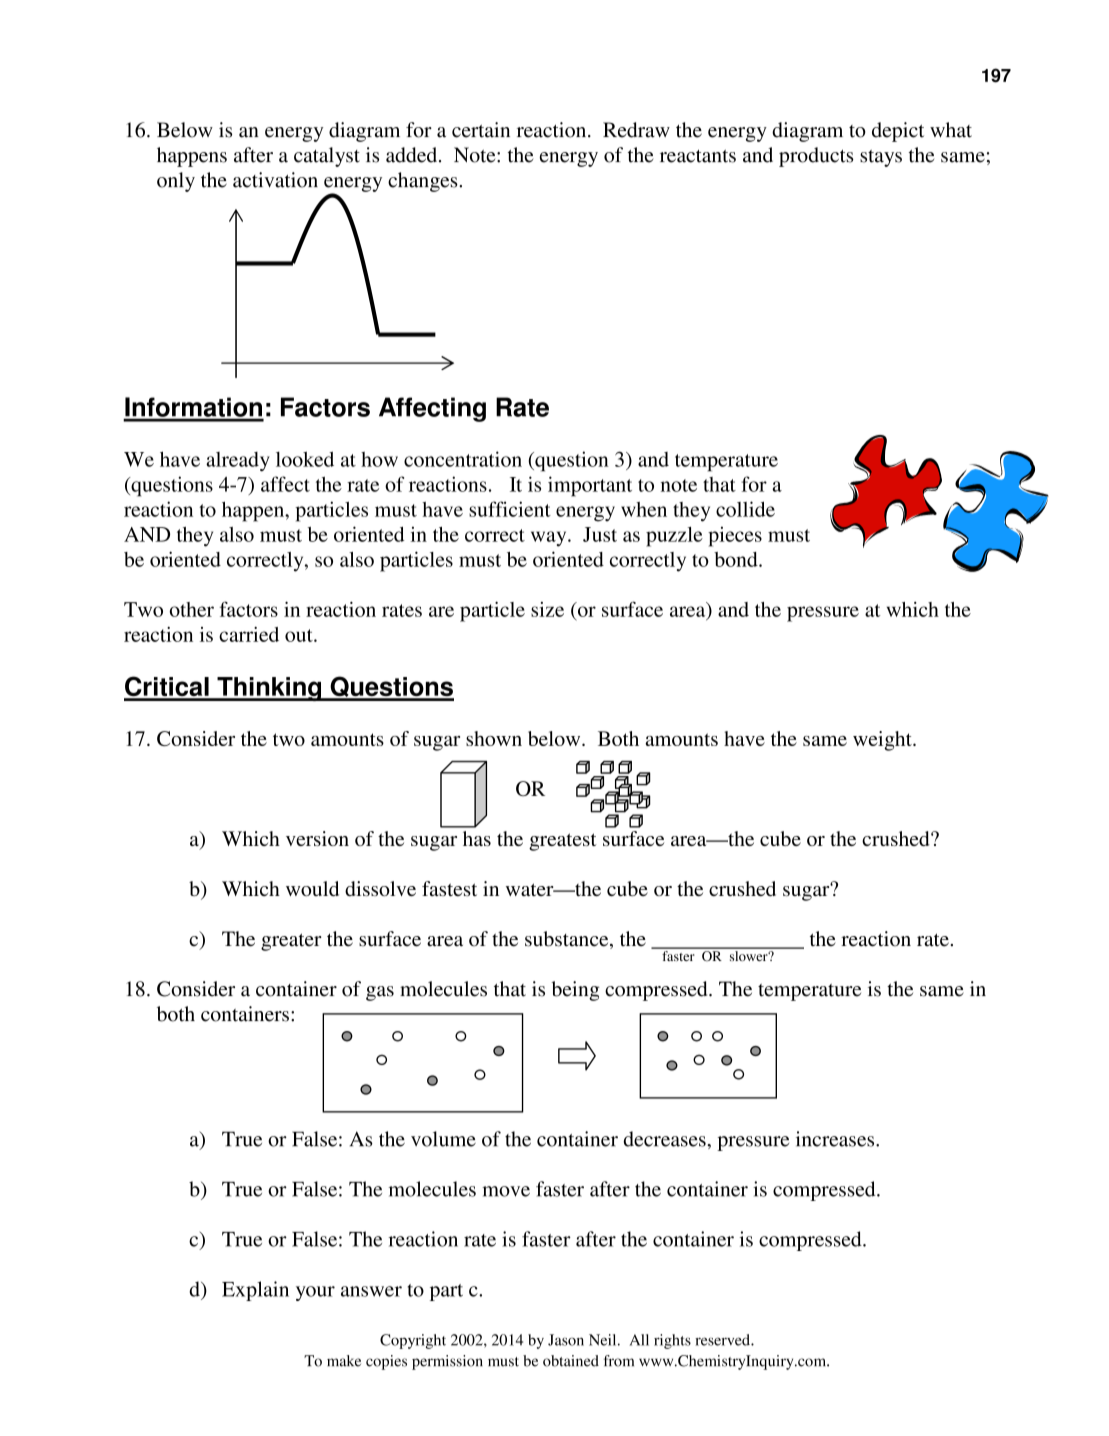 The image size is (1109, 1436). I want to click on stays, so click(881, 158).
